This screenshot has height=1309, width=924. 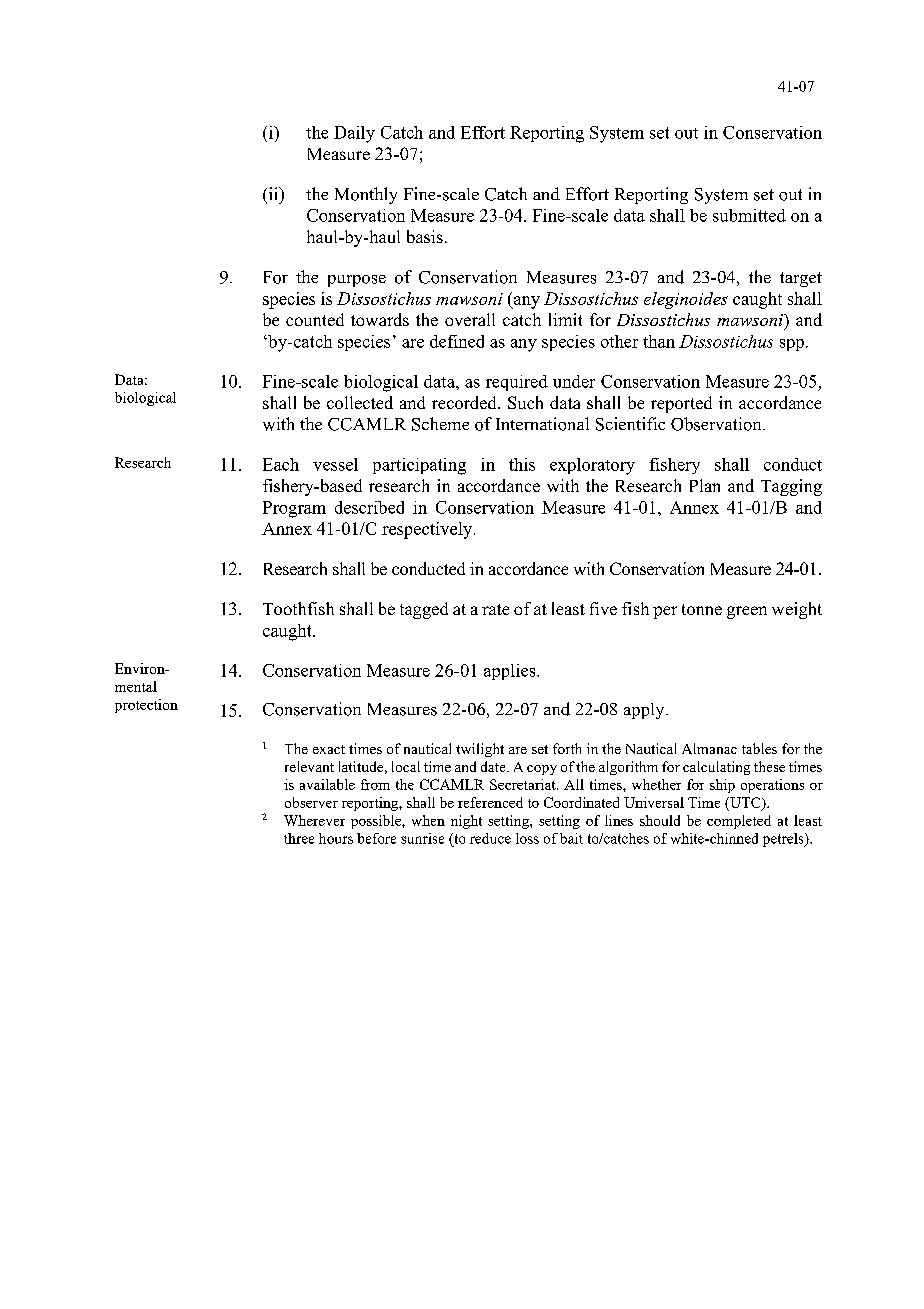 What do you see at coordinates (425, 236) in the screenshot?
I see `basis` at bounding box center [425, 236].
